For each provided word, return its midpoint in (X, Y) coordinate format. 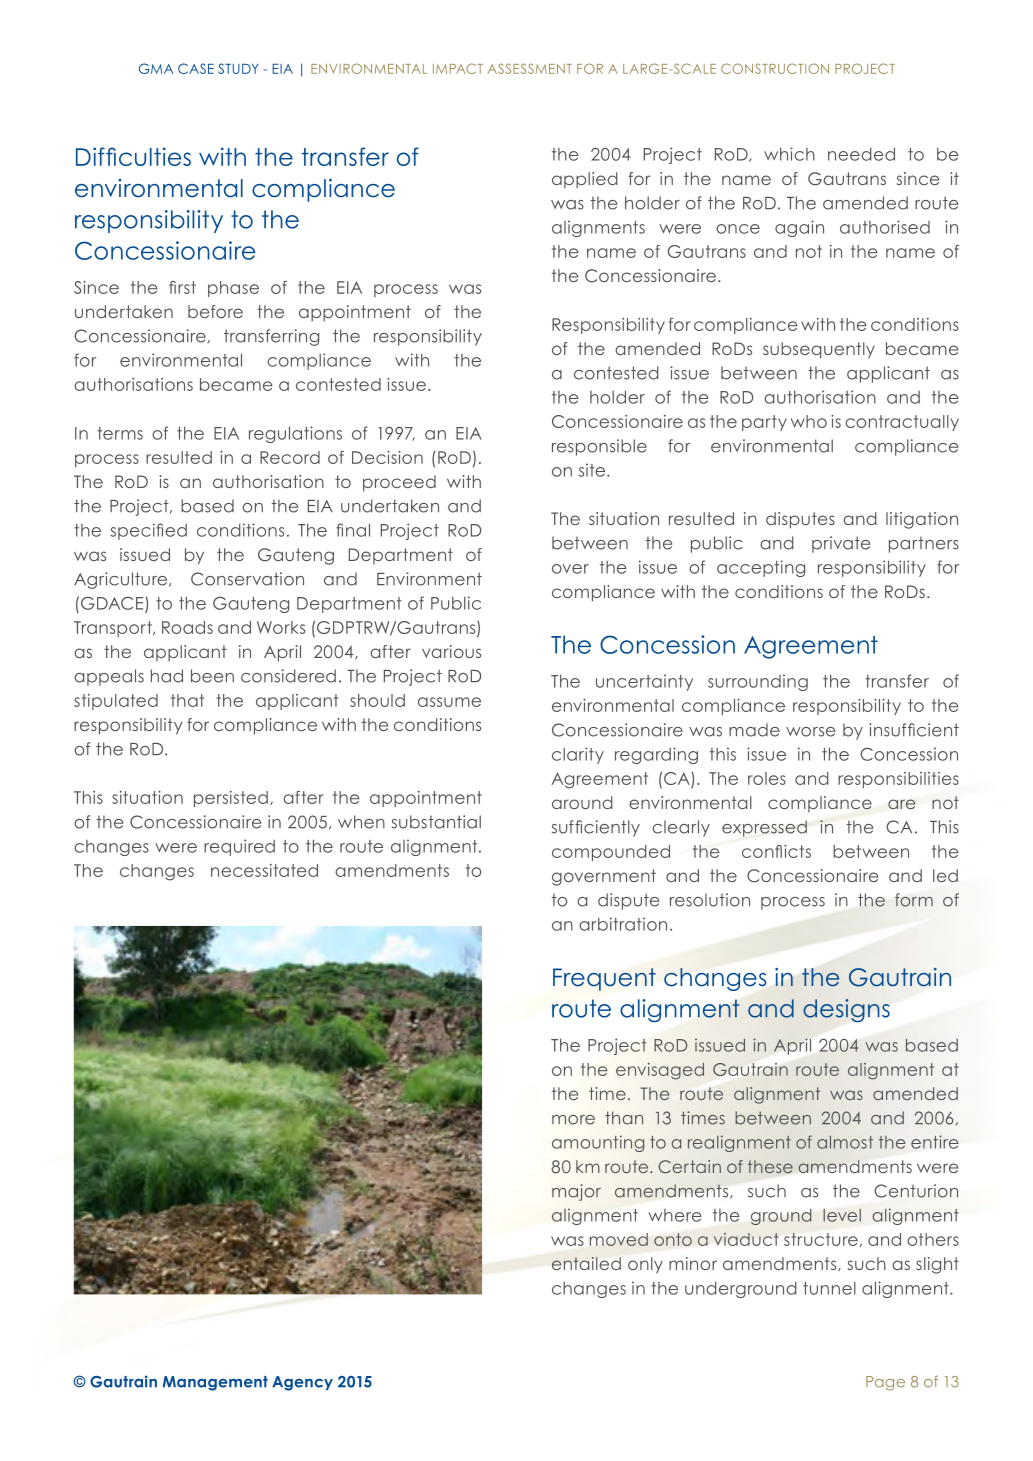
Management (215, 1383)
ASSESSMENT (530, 68)
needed (861, 154)
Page (885, 1383)
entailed (586, 1263)
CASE (196, 68)
